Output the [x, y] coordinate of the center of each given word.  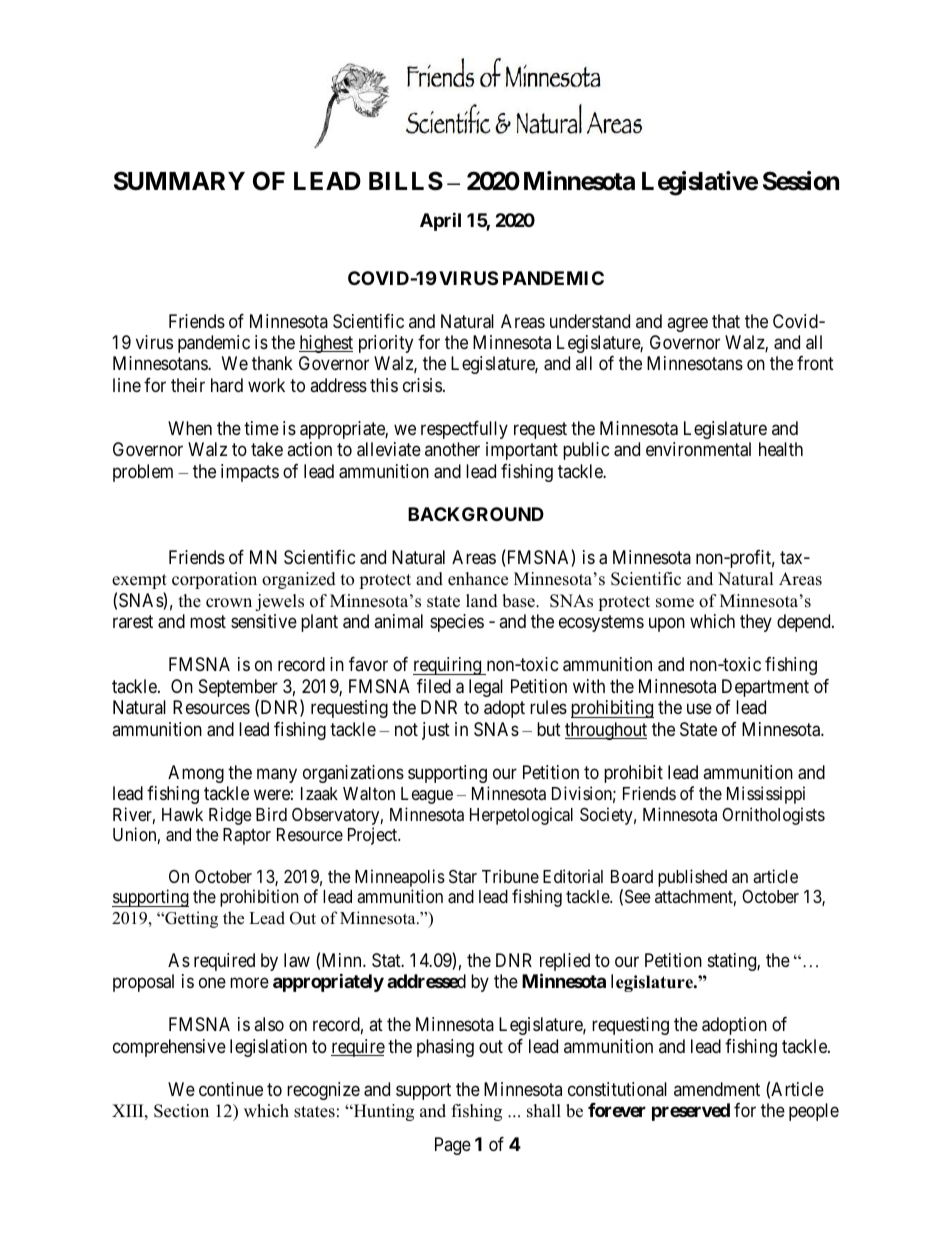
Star [463, 876]
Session [801, 181]
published [692, 878]
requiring [448, 666]
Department [765, 688]
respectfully [464, 430]
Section [181, 1111]
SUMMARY [179, 181]
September [238, 689]
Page [453, 1146]
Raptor [247, 836]
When [190, 428]
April [440, 222]
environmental [698, 449]
